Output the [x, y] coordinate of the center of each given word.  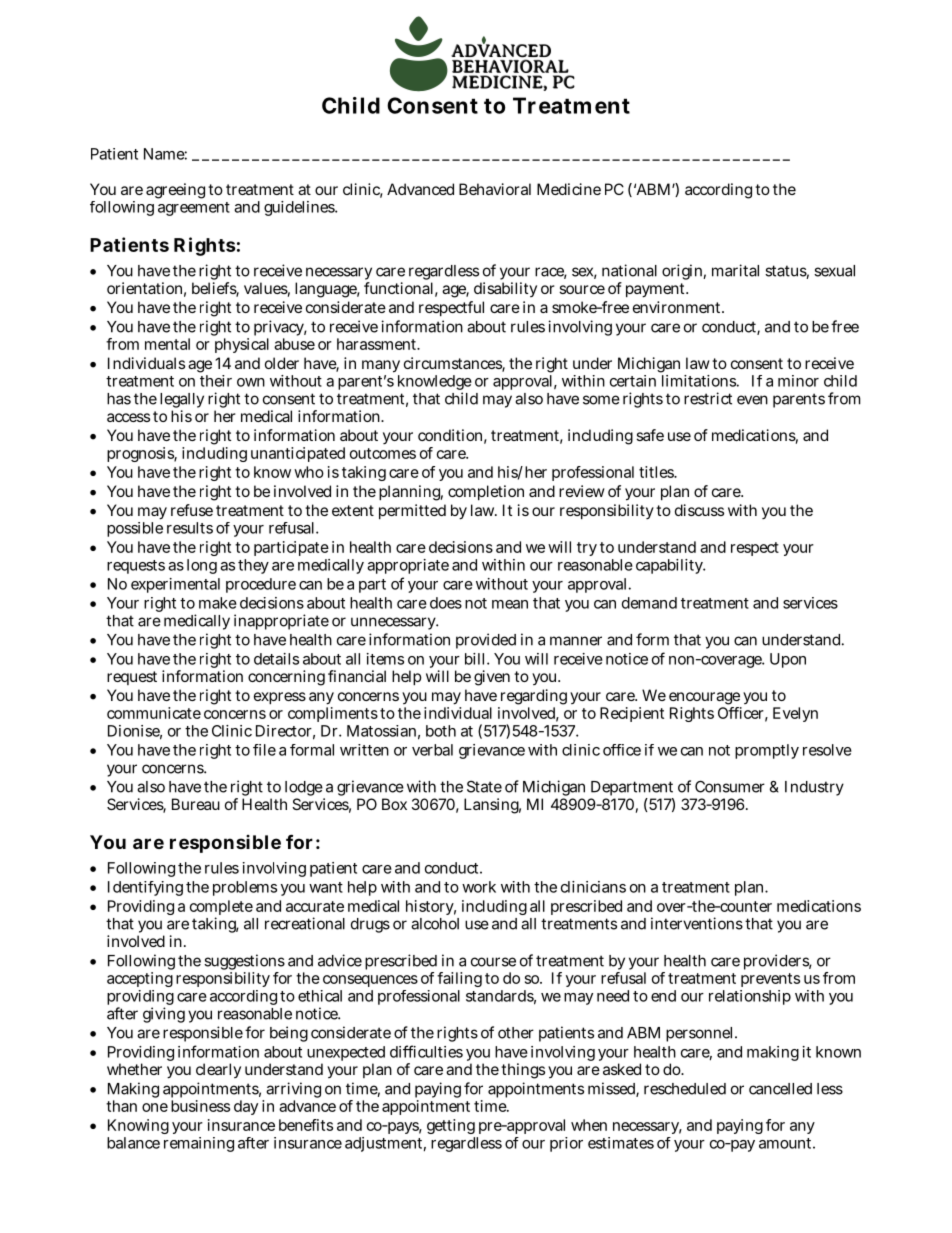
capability [670, 566]
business [200, 1106]
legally [182, 402]
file [264, 750]
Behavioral [495, 189]
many [381, 366]
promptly [767, 751]
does [446, 603]
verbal [432, 750]
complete [221, 909]
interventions [697, 923]
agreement [194, 209]
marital [735, 270]
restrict [708, 398]
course [493, 962]
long [202, 566]
